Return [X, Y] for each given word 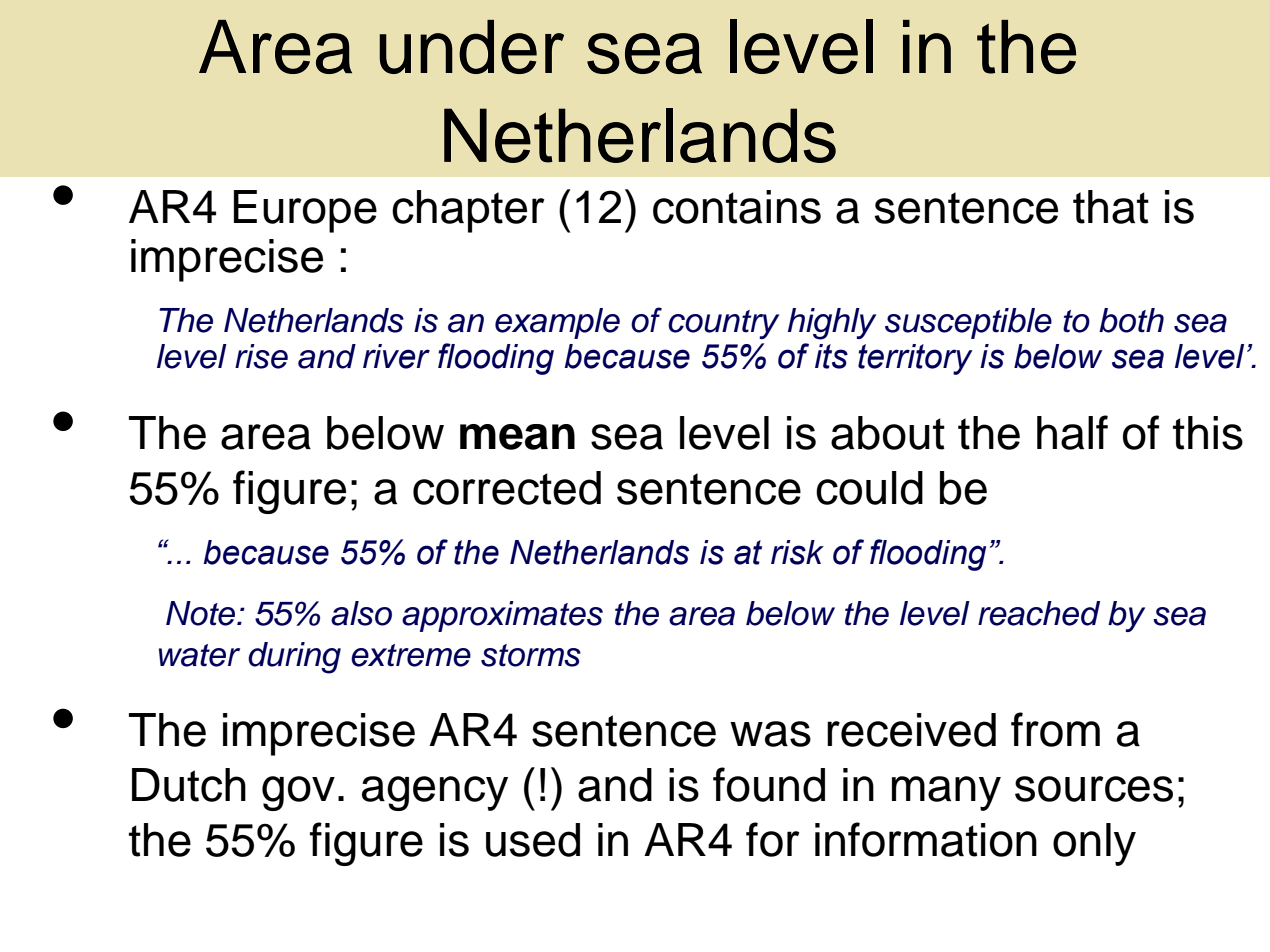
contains [737, 207]
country [723, 324]
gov [298, 793]
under [471, 47]
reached [1039, 613]
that [1111, 207]
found [769, 784]
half [1072, 432]
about [888, 433]
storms [531, 655]
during [294, 658]
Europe [305, 211]
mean [517, 437]
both [1131, 320]
